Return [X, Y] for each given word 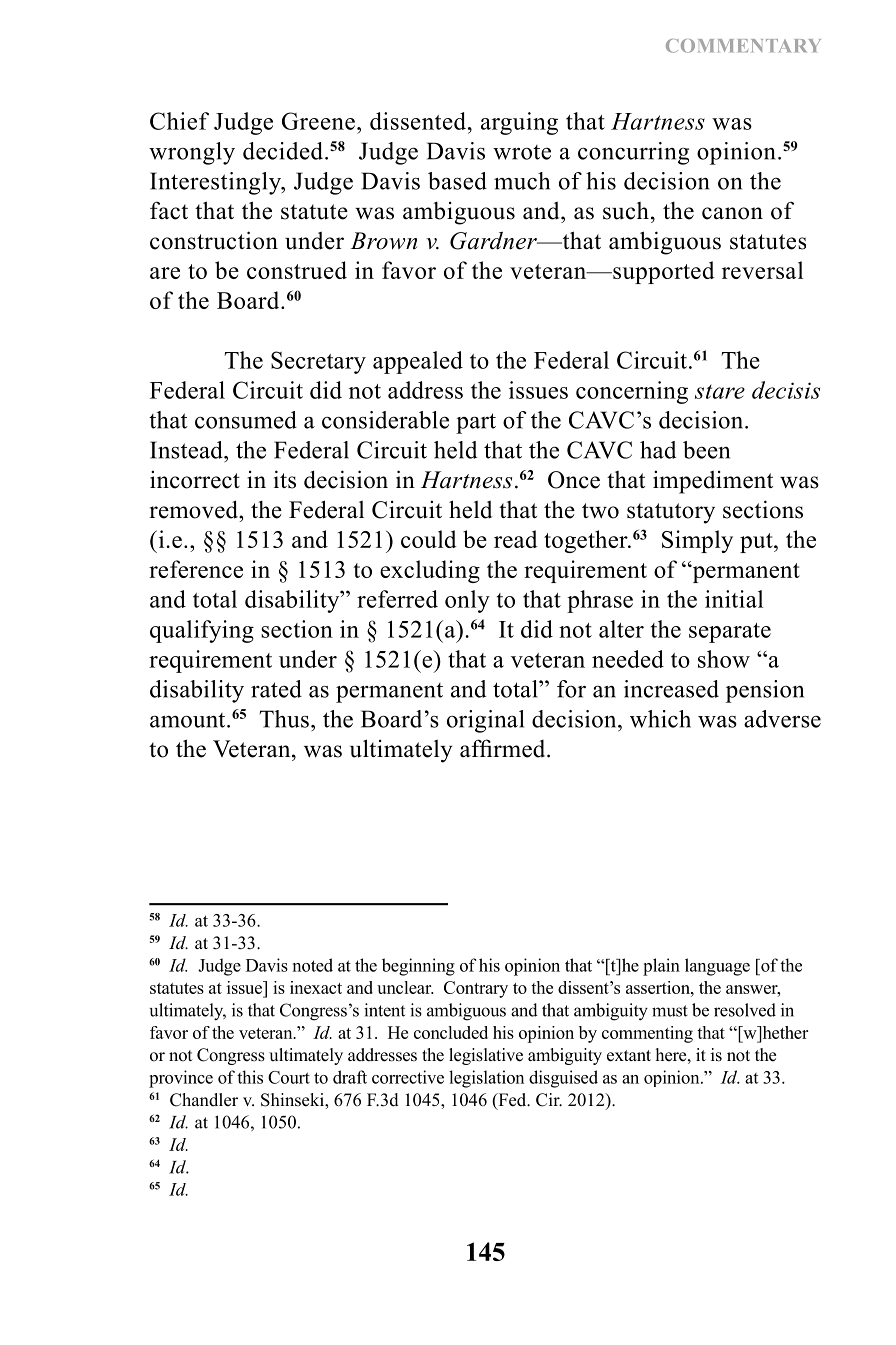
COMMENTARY [743, 46]
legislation [486, 1079]
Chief [179, 121]
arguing [519, 123]
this [250, 1077]
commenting [647, 1034]
